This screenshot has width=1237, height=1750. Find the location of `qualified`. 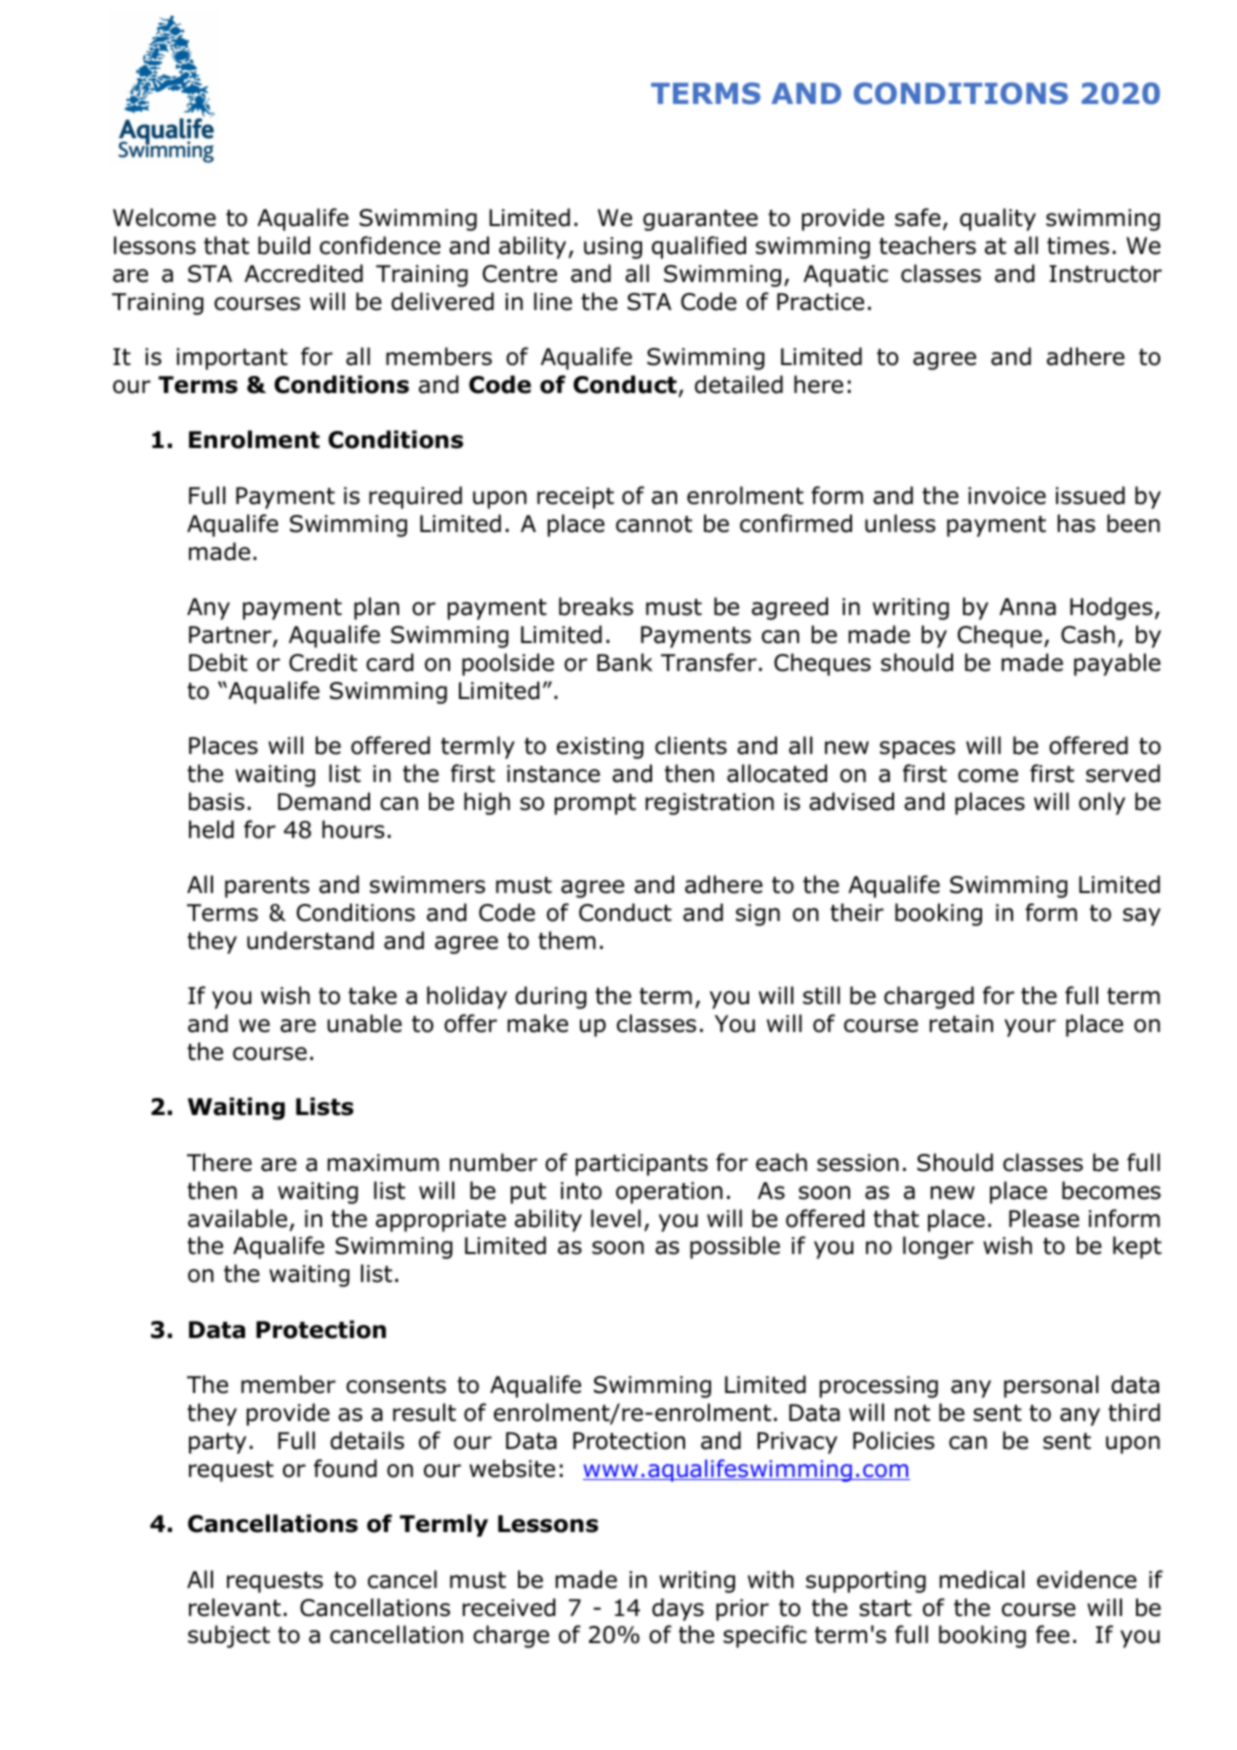

qualified is located at coordinates (699, 247).
